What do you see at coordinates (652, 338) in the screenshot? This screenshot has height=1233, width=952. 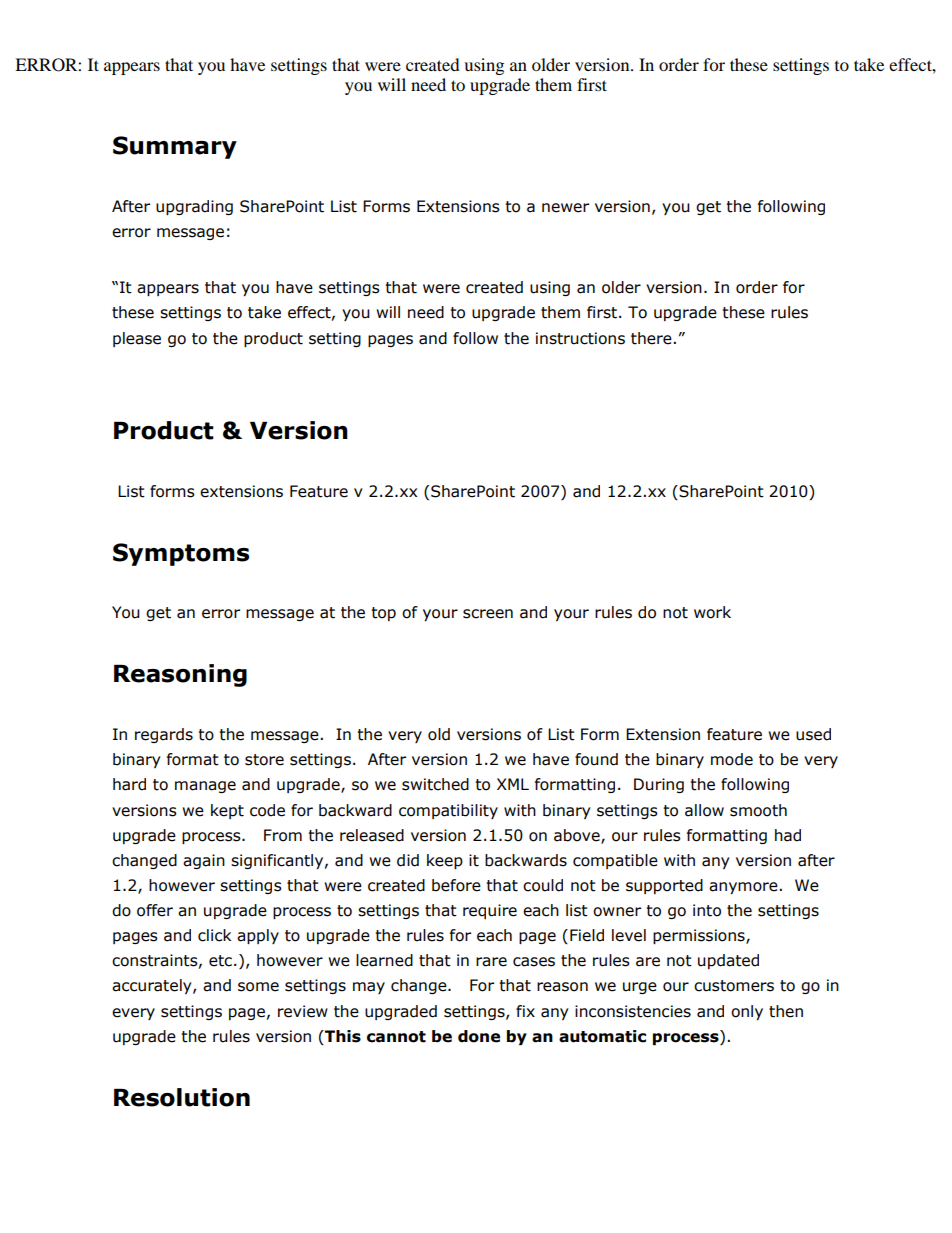 I see `there` at bounding box center [652, 338].
